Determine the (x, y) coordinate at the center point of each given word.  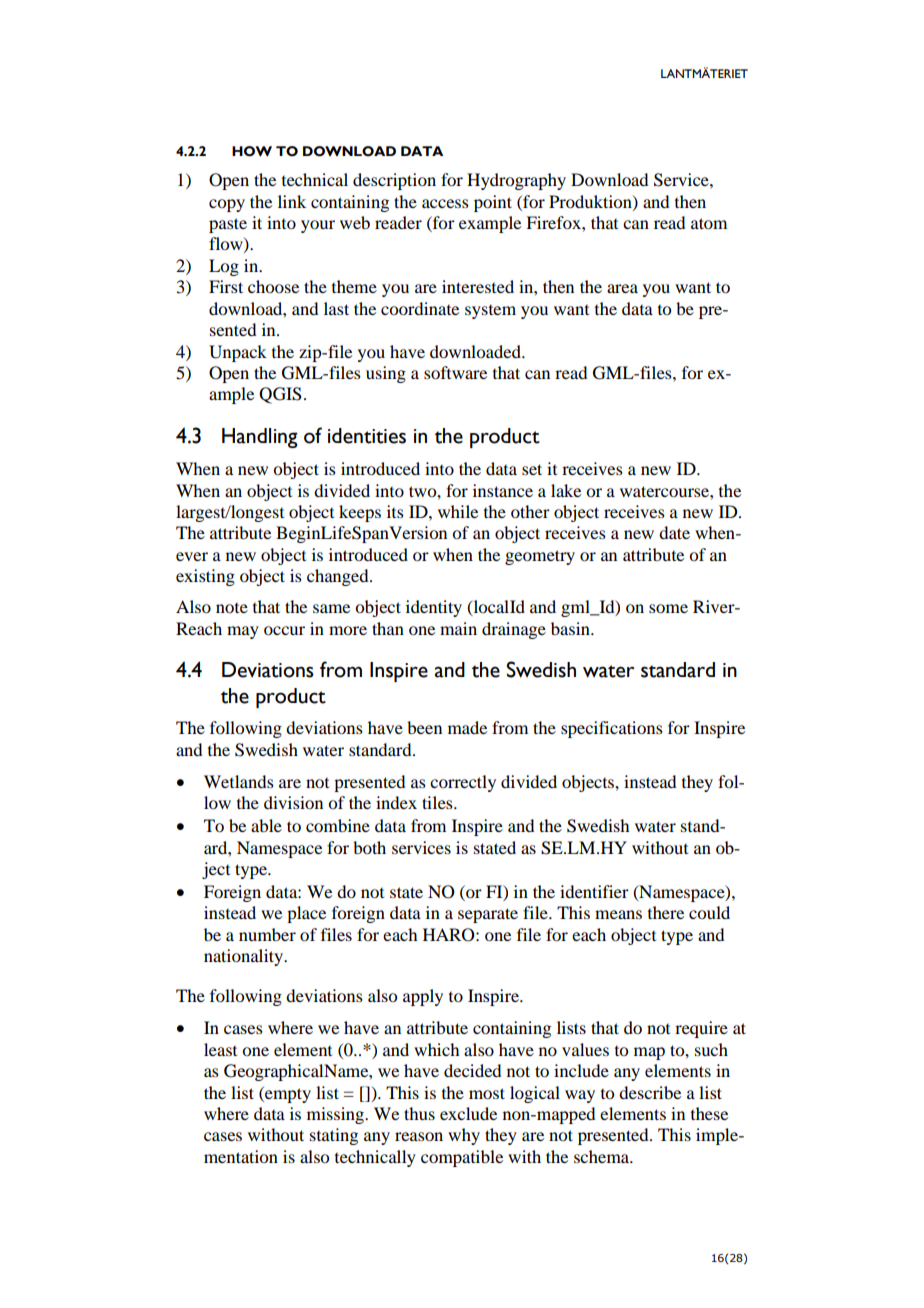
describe (650, 1092)
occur (284, 630)
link (292, 201)
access (445, 203)
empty (287, 1094)
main (458, 628)
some (668, 608)
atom (709, 223)
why (464, 1136)
